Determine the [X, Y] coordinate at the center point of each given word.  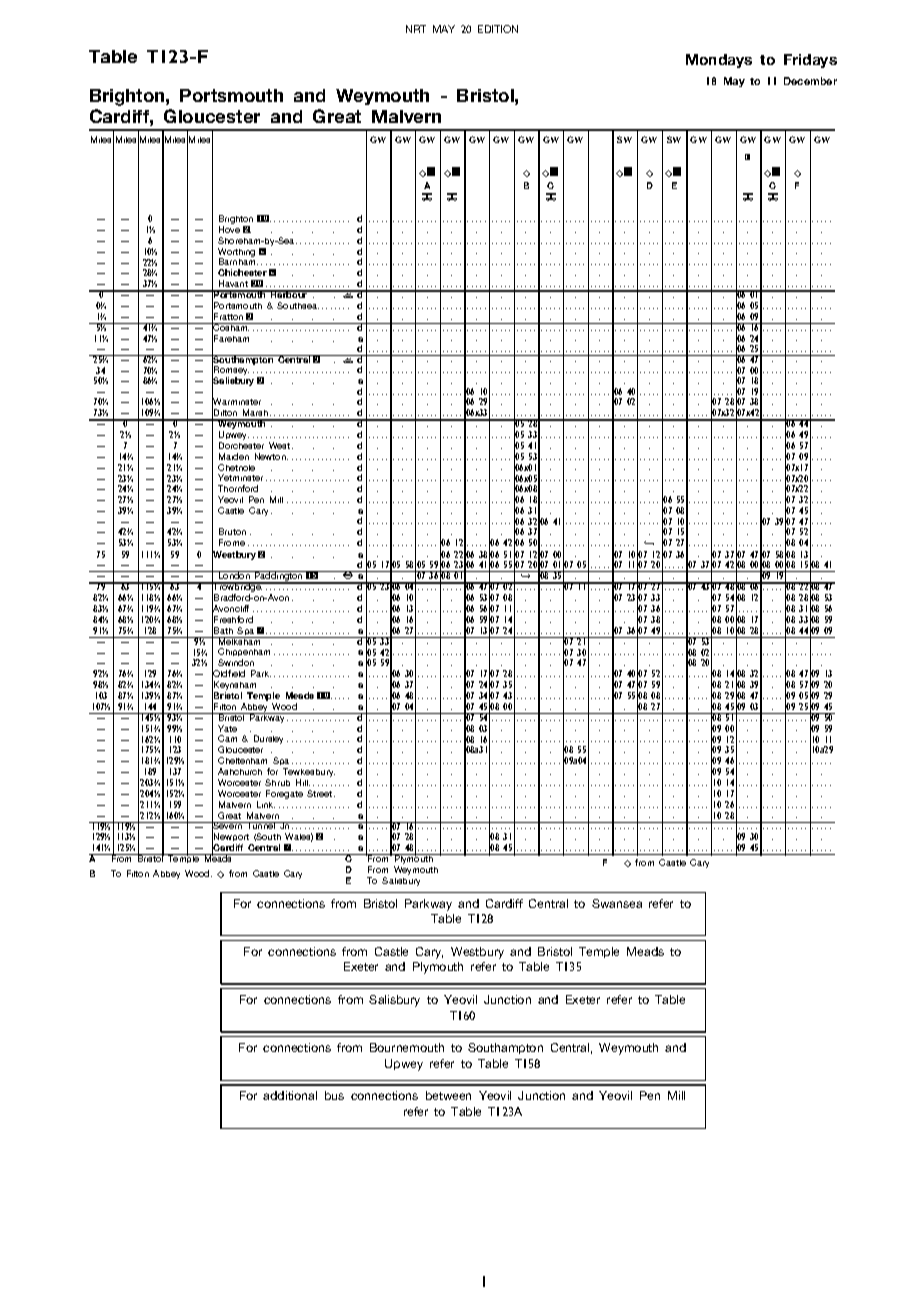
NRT [416, 29]
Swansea [617, 903]
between [448, 1095]
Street [321, 793]
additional [290, 1095]
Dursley [268, 739]
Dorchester [241, 445]
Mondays [719, 61]
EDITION [498, 29]
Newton [271, 456]
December [810, 81]
